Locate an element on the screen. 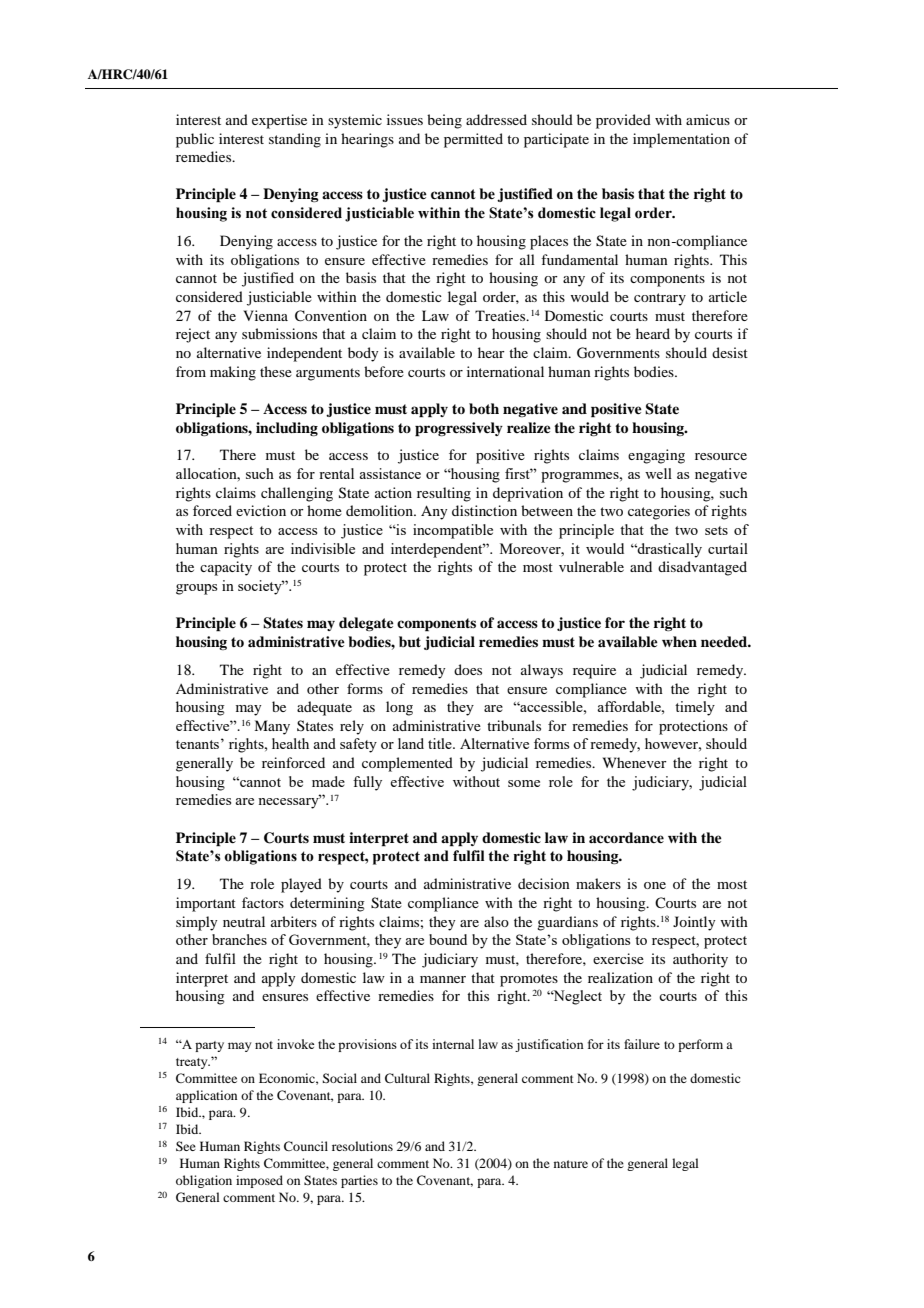  imposed is located at coordinates (259, 1181).
